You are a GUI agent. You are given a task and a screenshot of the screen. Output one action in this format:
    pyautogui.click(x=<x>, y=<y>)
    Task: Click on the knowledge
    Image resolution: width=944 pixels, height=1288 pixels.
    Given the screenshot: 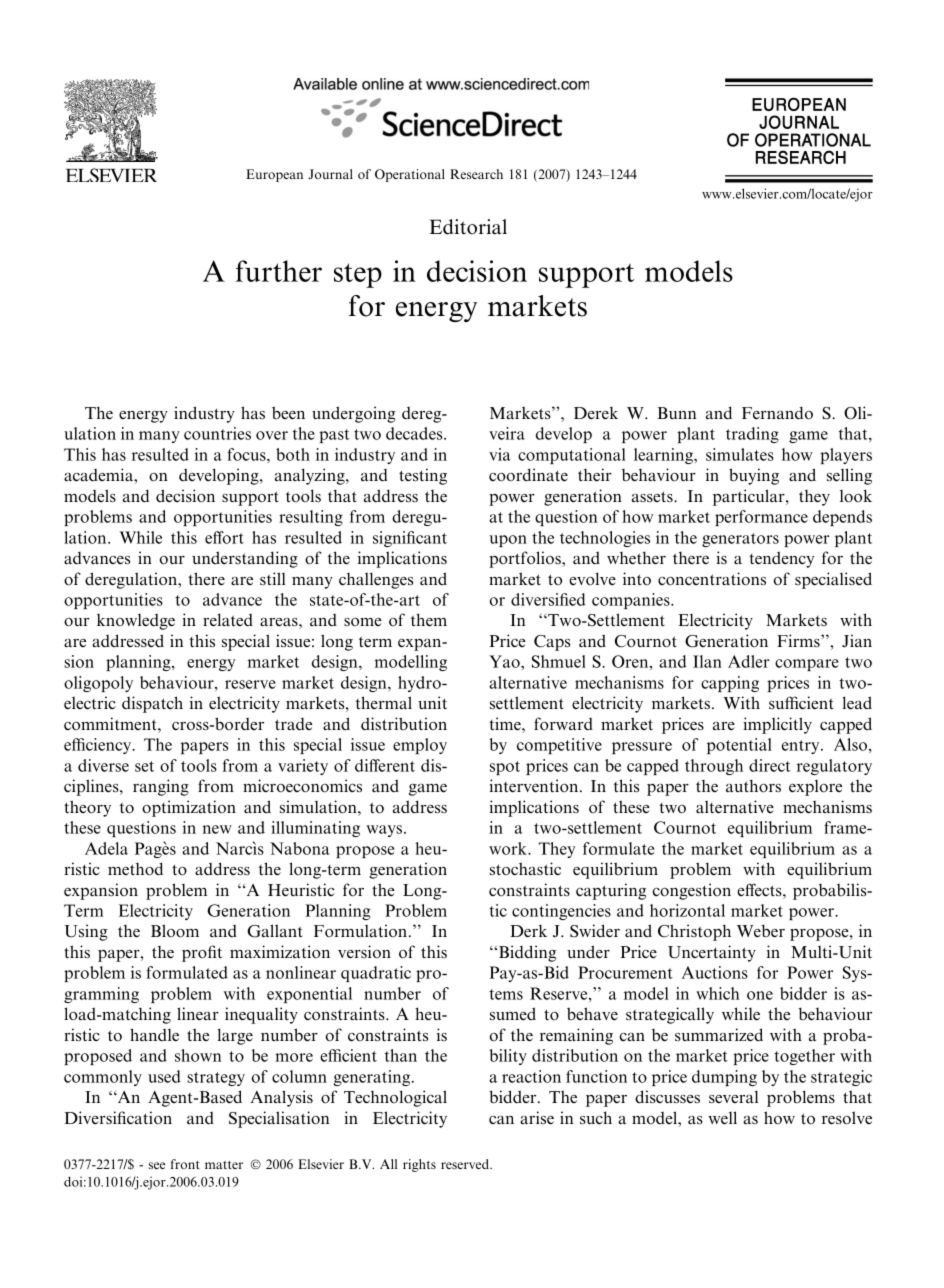 What is the action you would take?
    pyautogui.click(x=136, y=622)
